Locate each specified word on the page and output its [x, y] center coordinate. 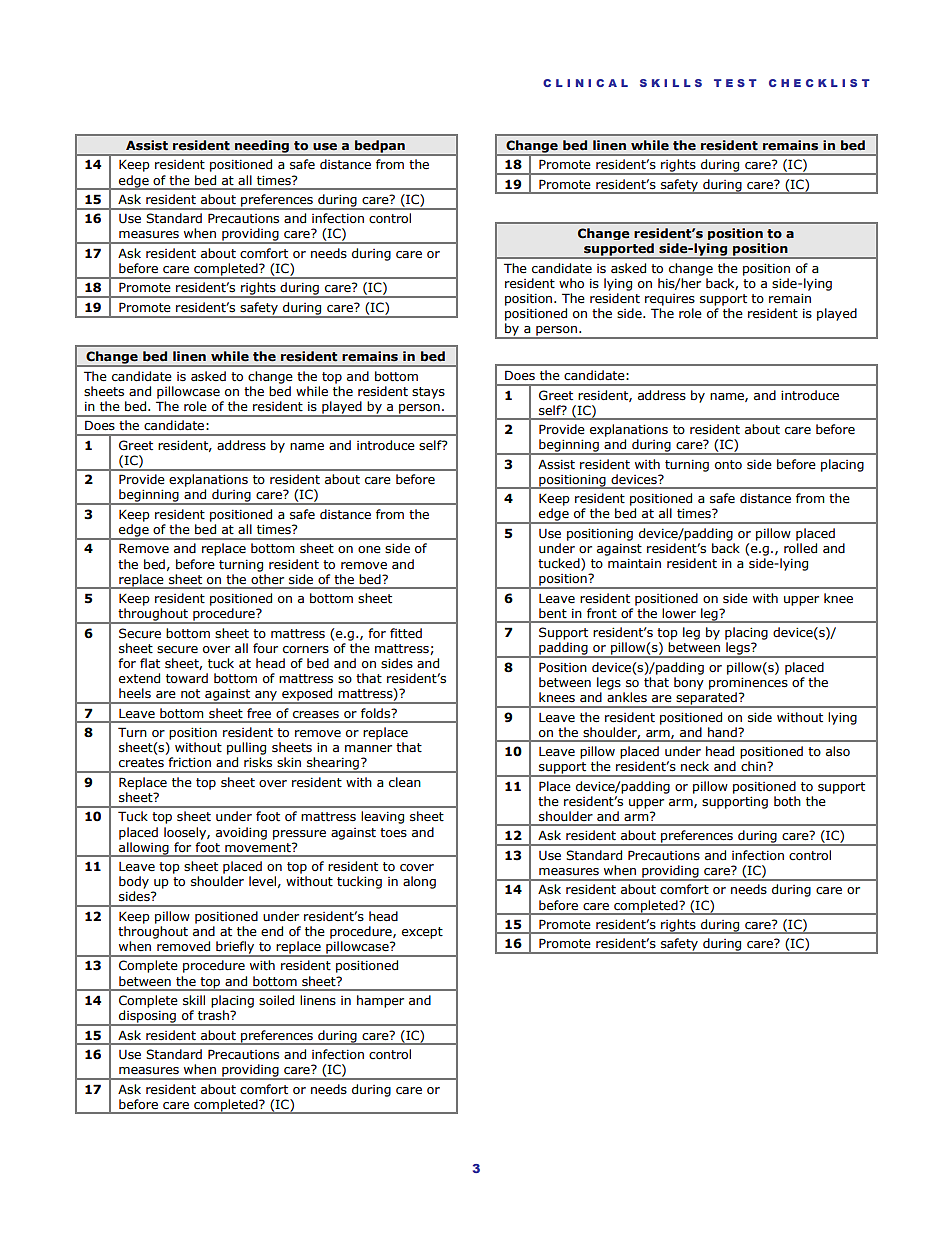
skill [194, 1000]
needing [262, 147]
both [787, 801]
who [571, 283]
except [422, 933]
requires [670, 300]
